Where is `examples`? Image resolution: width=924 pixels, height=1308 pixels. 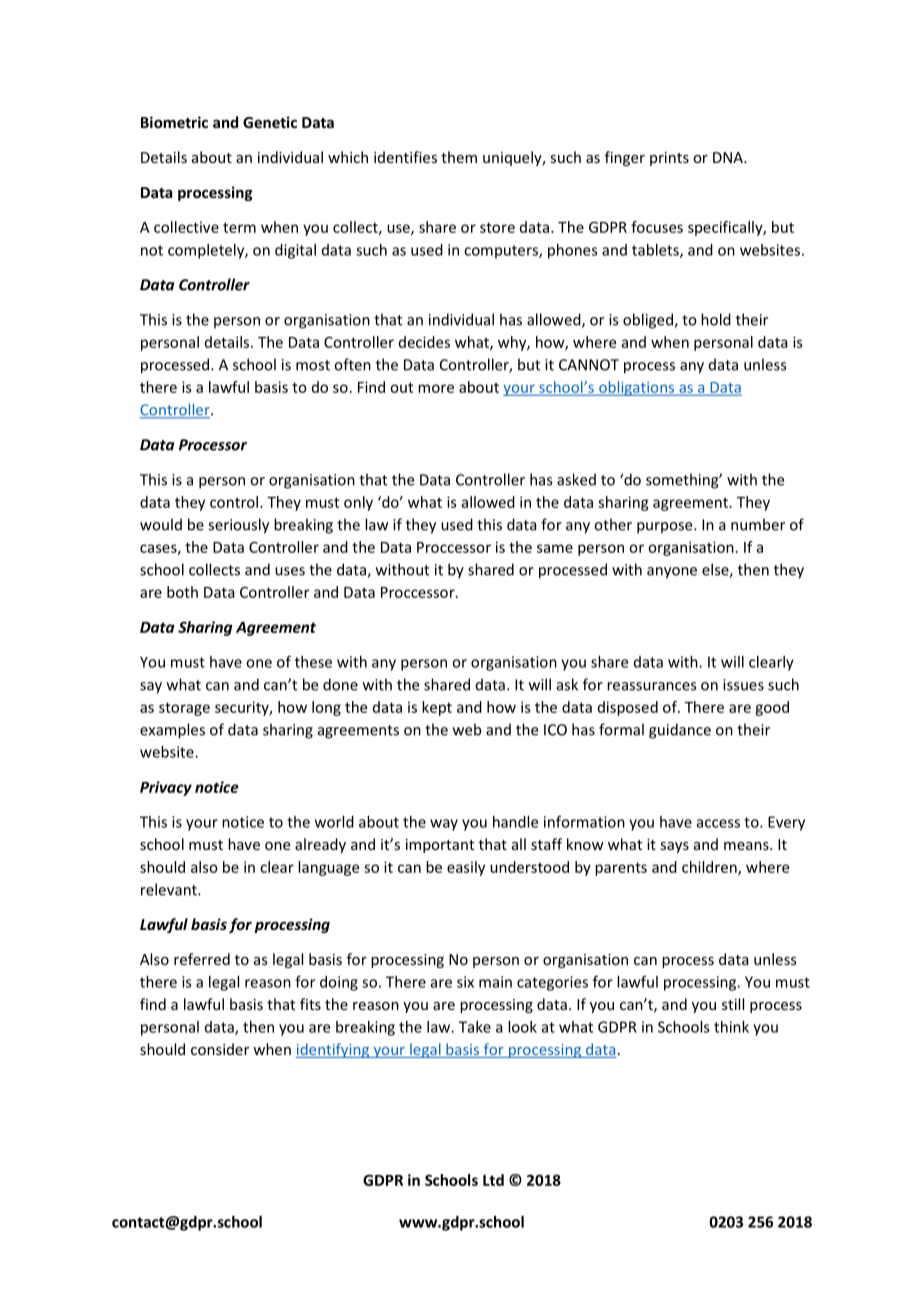 examples is located at coordinates (172, 731).
